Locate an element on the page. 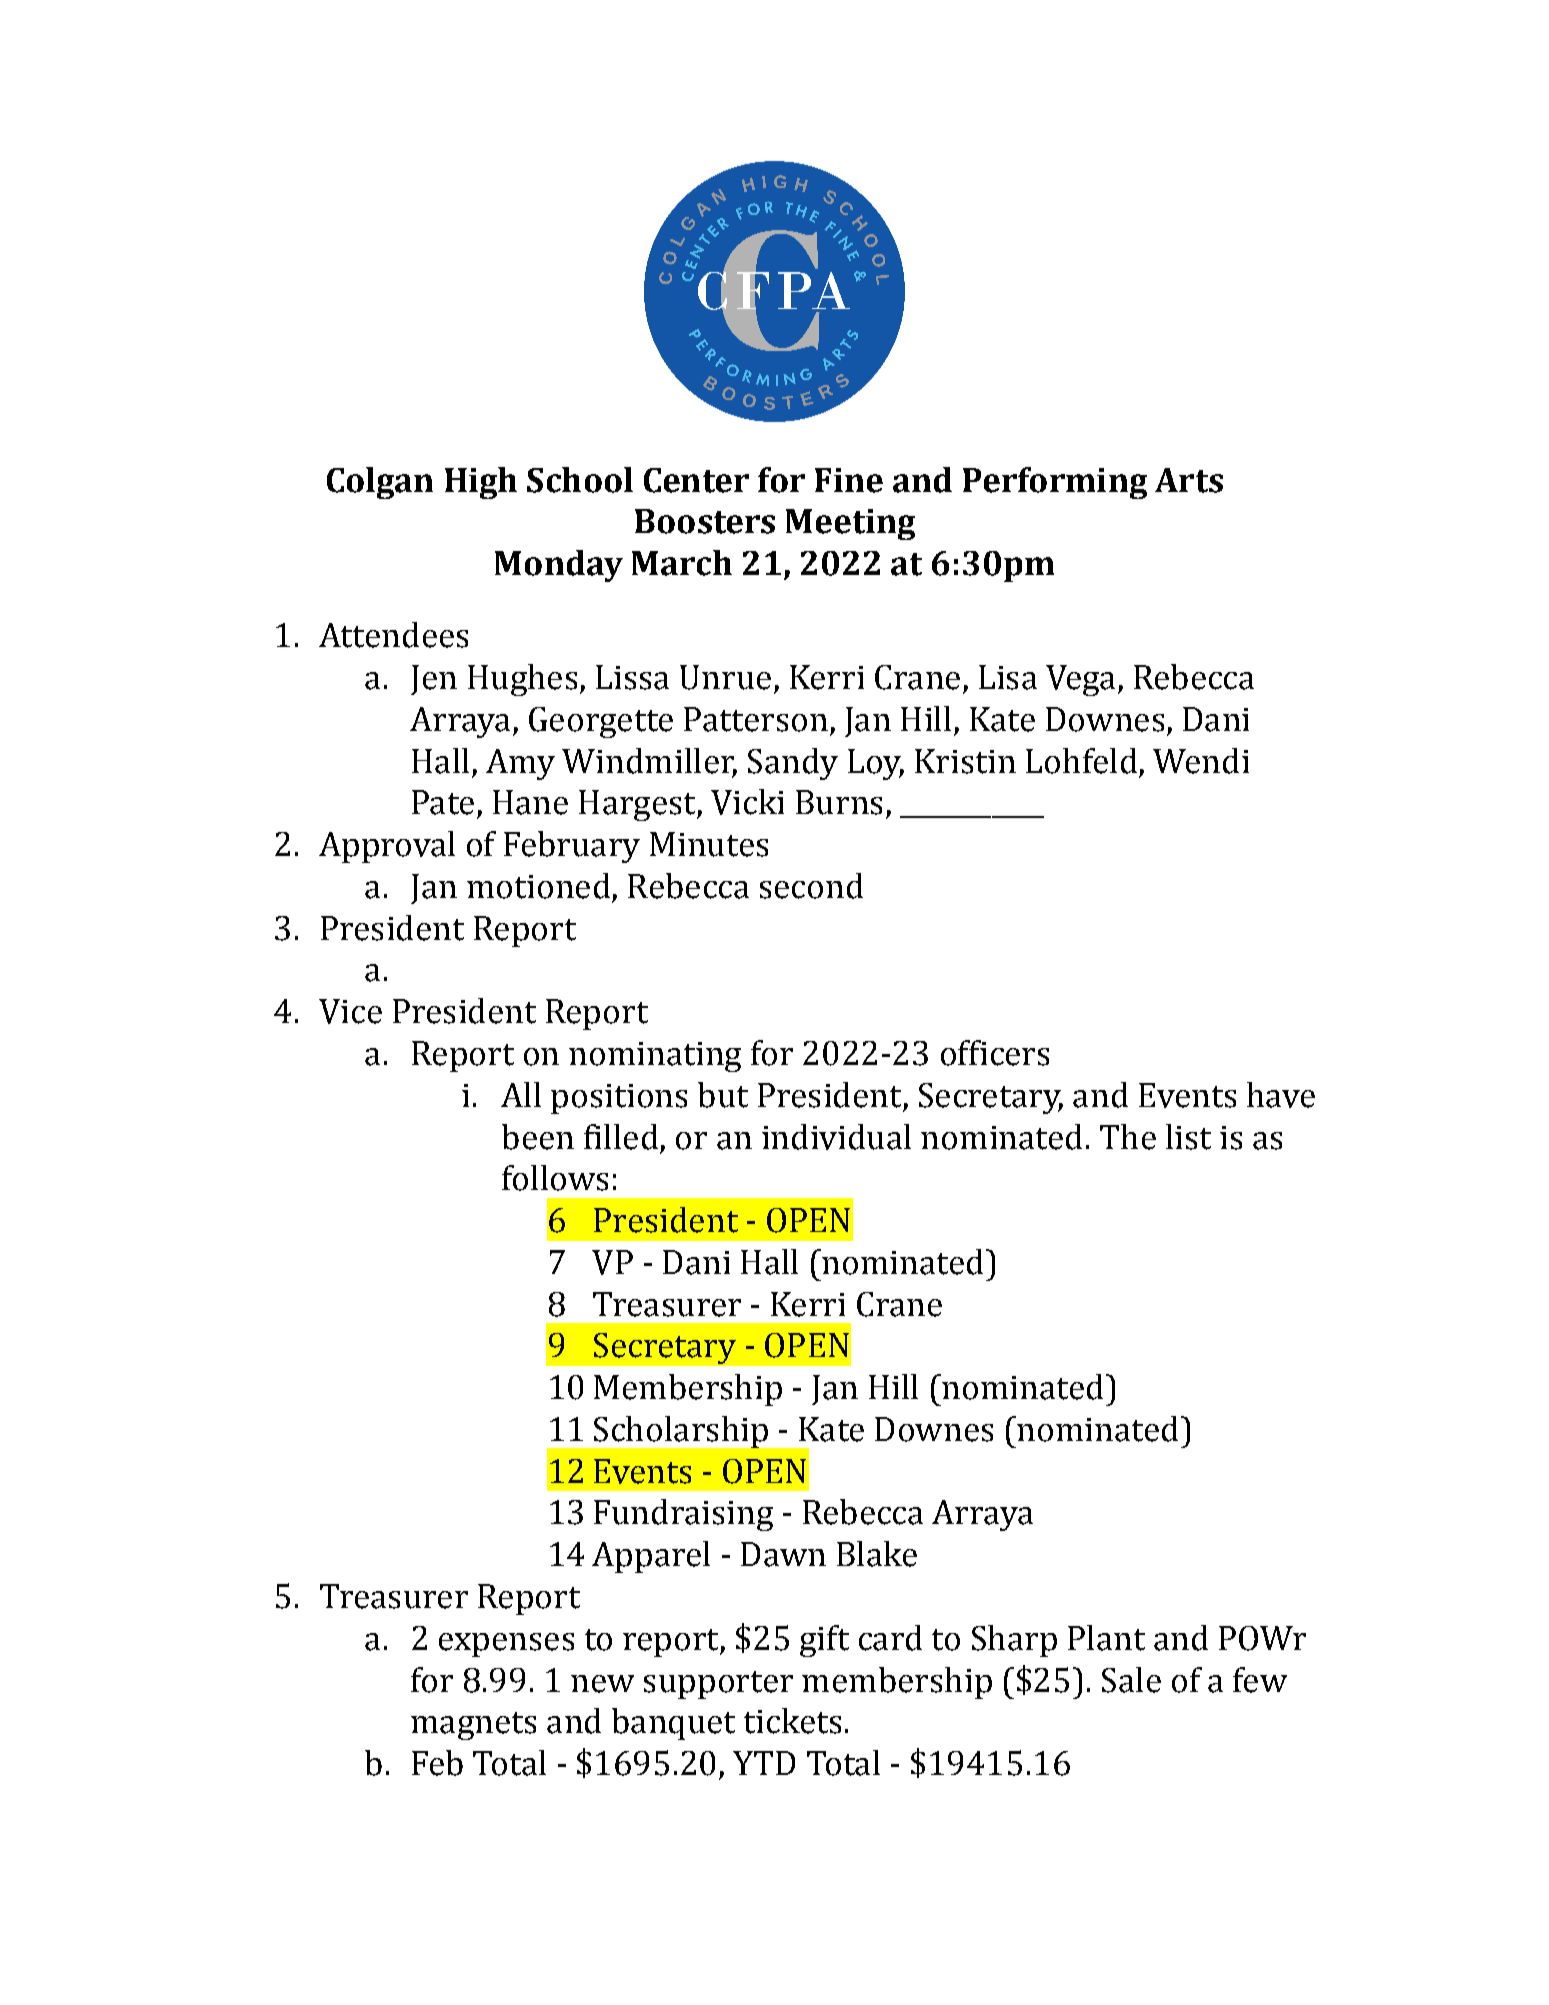 This document has width=1549, height=2005. Meeting is located at coordinates (850, 524).
